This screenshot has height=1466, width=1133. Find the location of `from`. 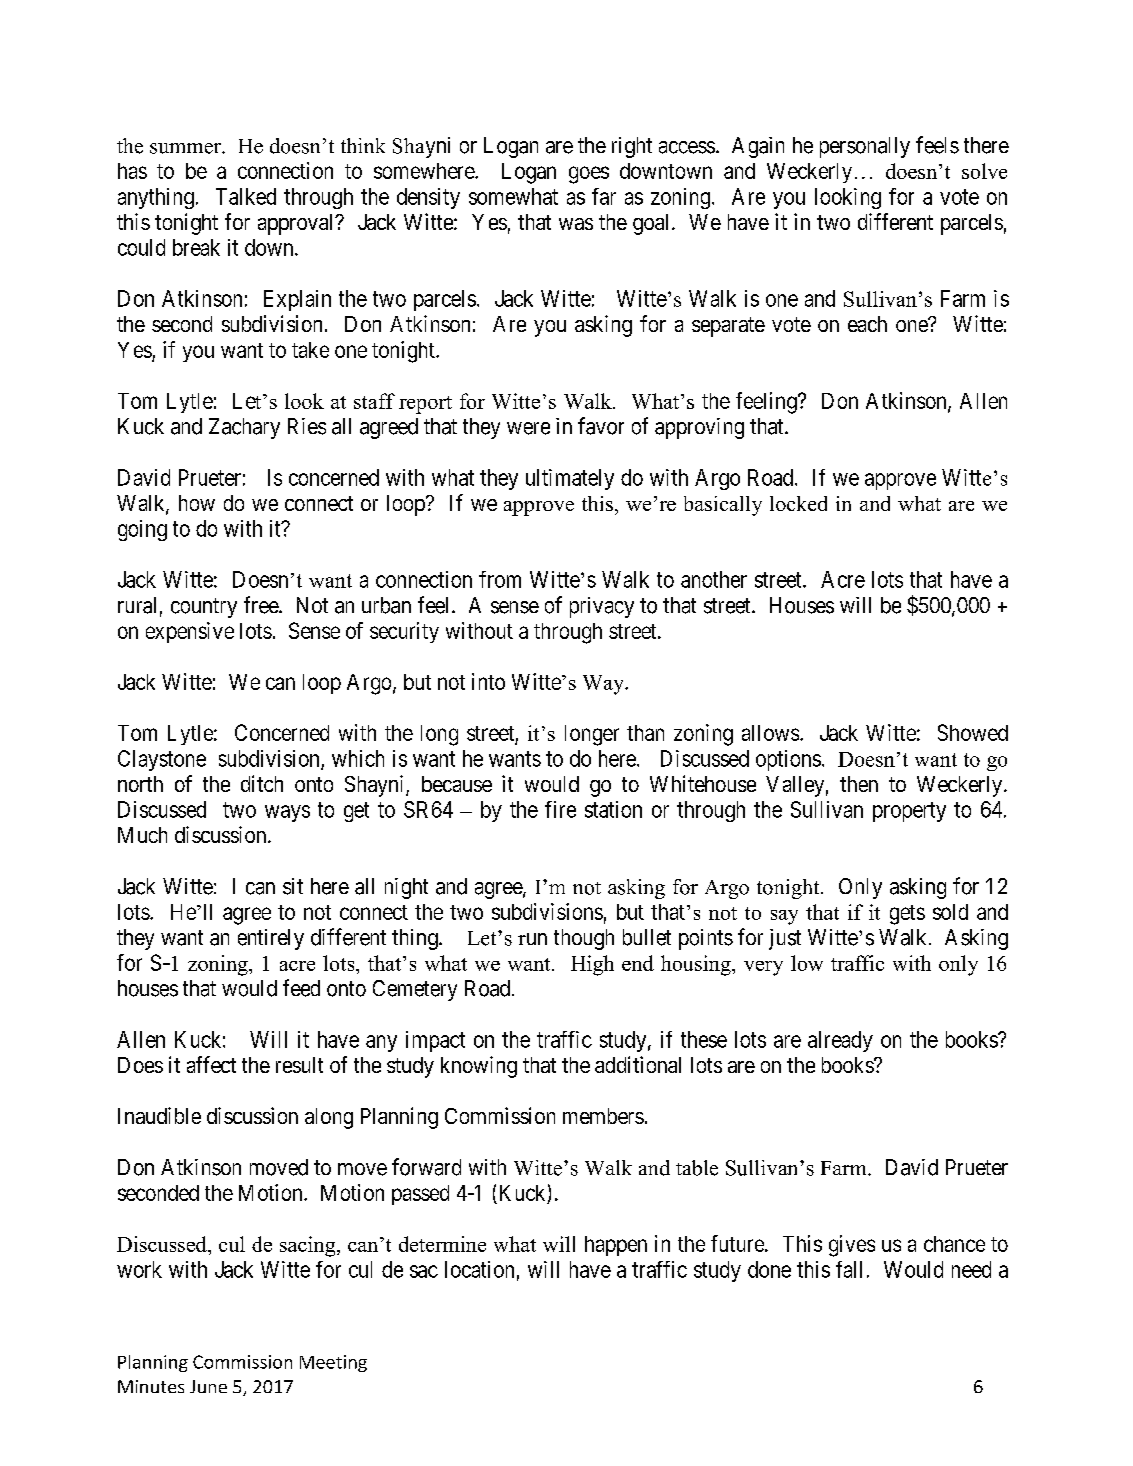

from is located at coordinates (500, 579).
